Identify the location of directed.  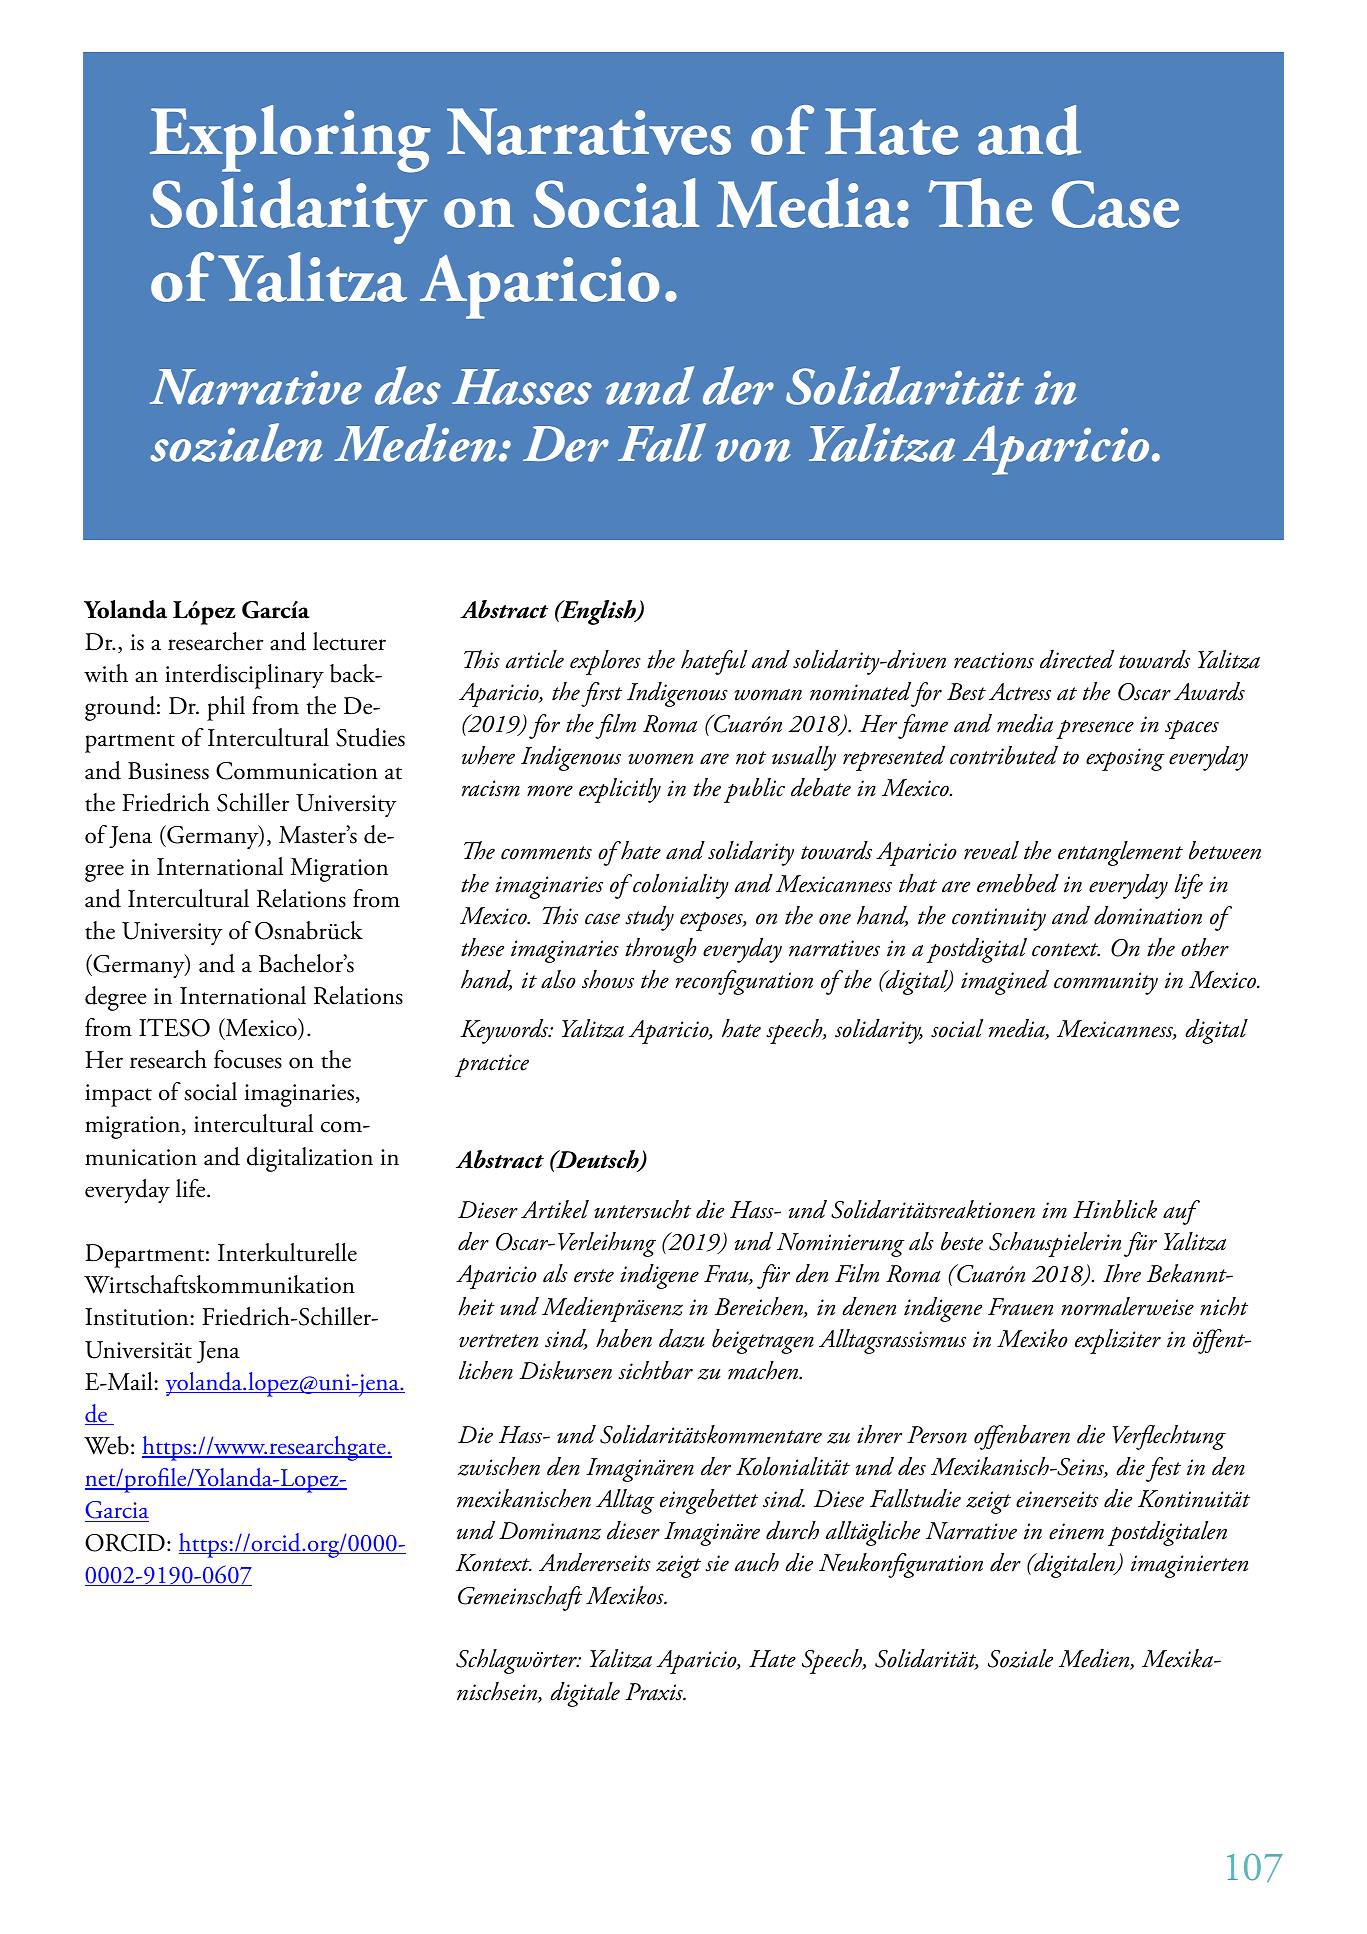
(1077, 659).
